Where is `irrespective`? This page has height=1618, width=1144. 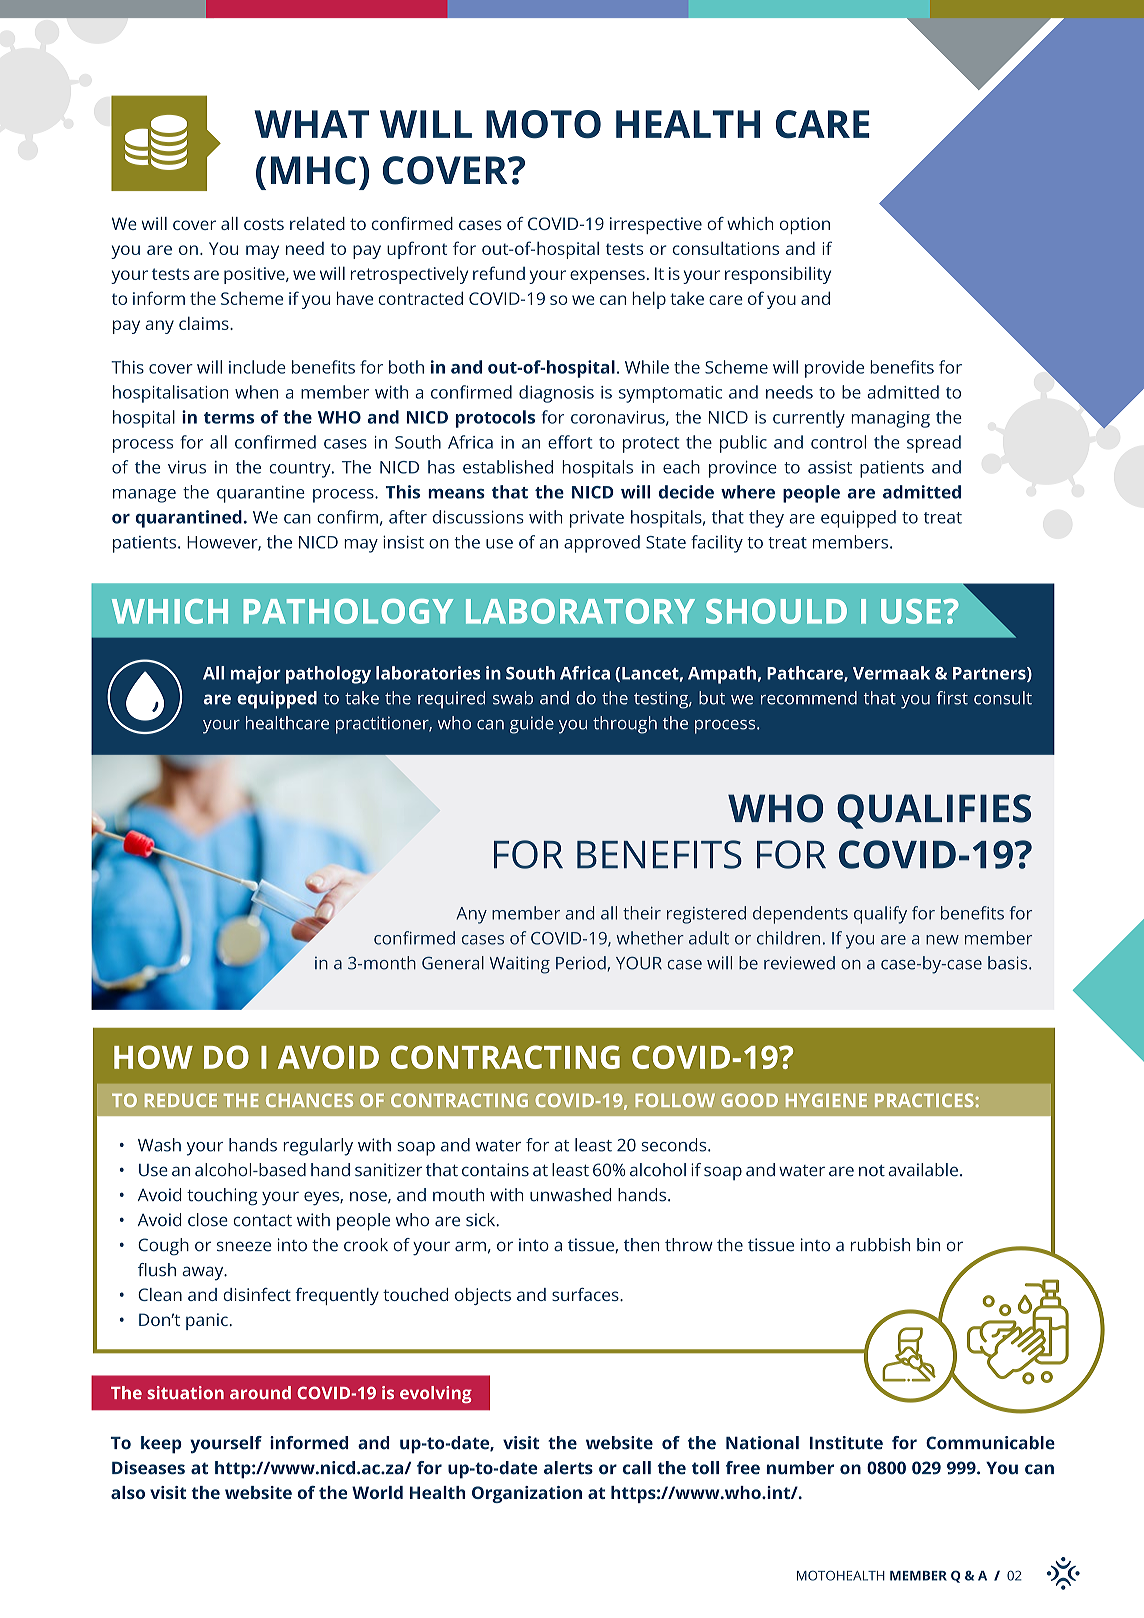 irrespective is located at coordinates (656, 225).
